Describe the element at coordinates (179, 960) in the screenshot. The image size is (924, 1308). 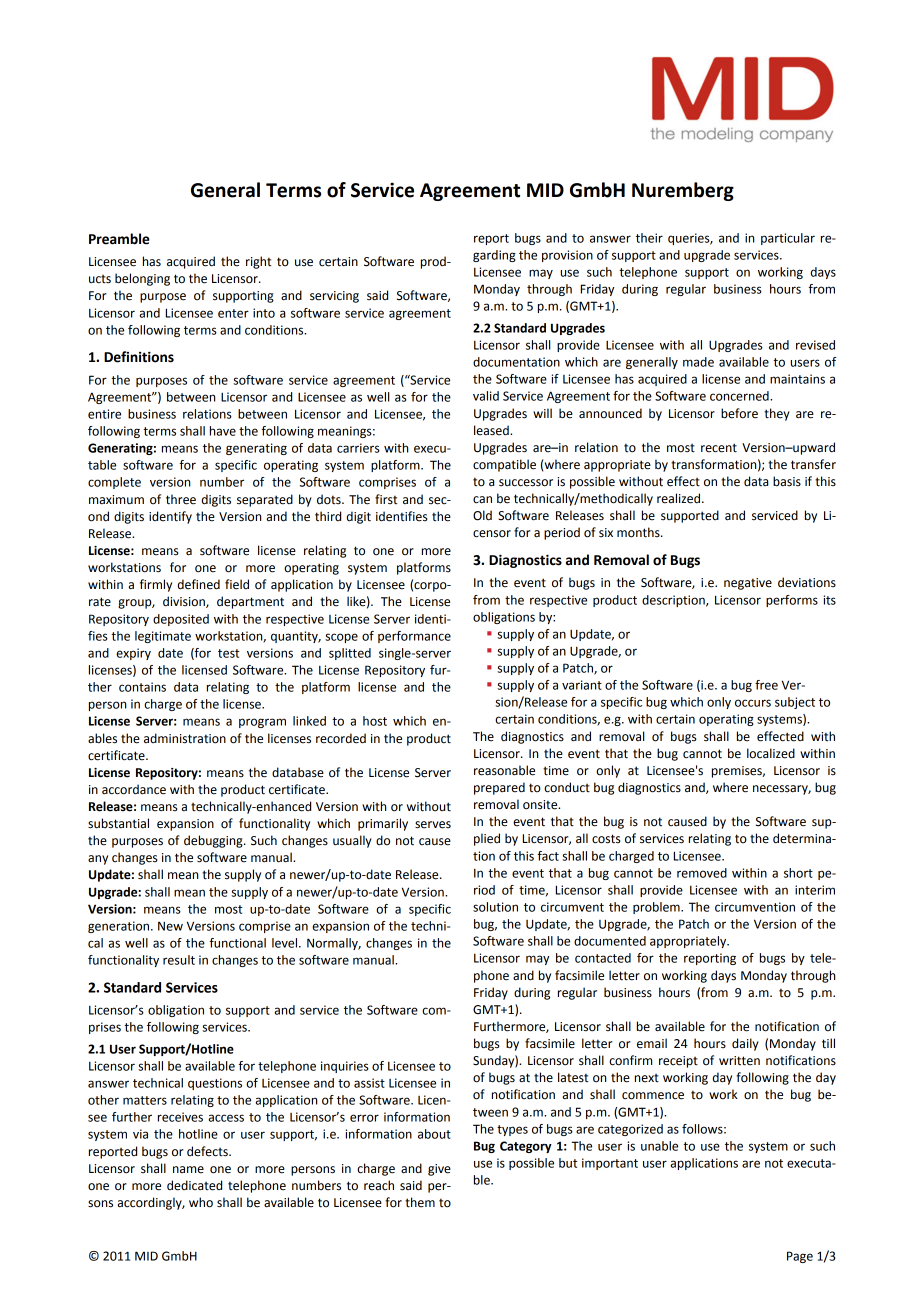
I see `result` at that location.
